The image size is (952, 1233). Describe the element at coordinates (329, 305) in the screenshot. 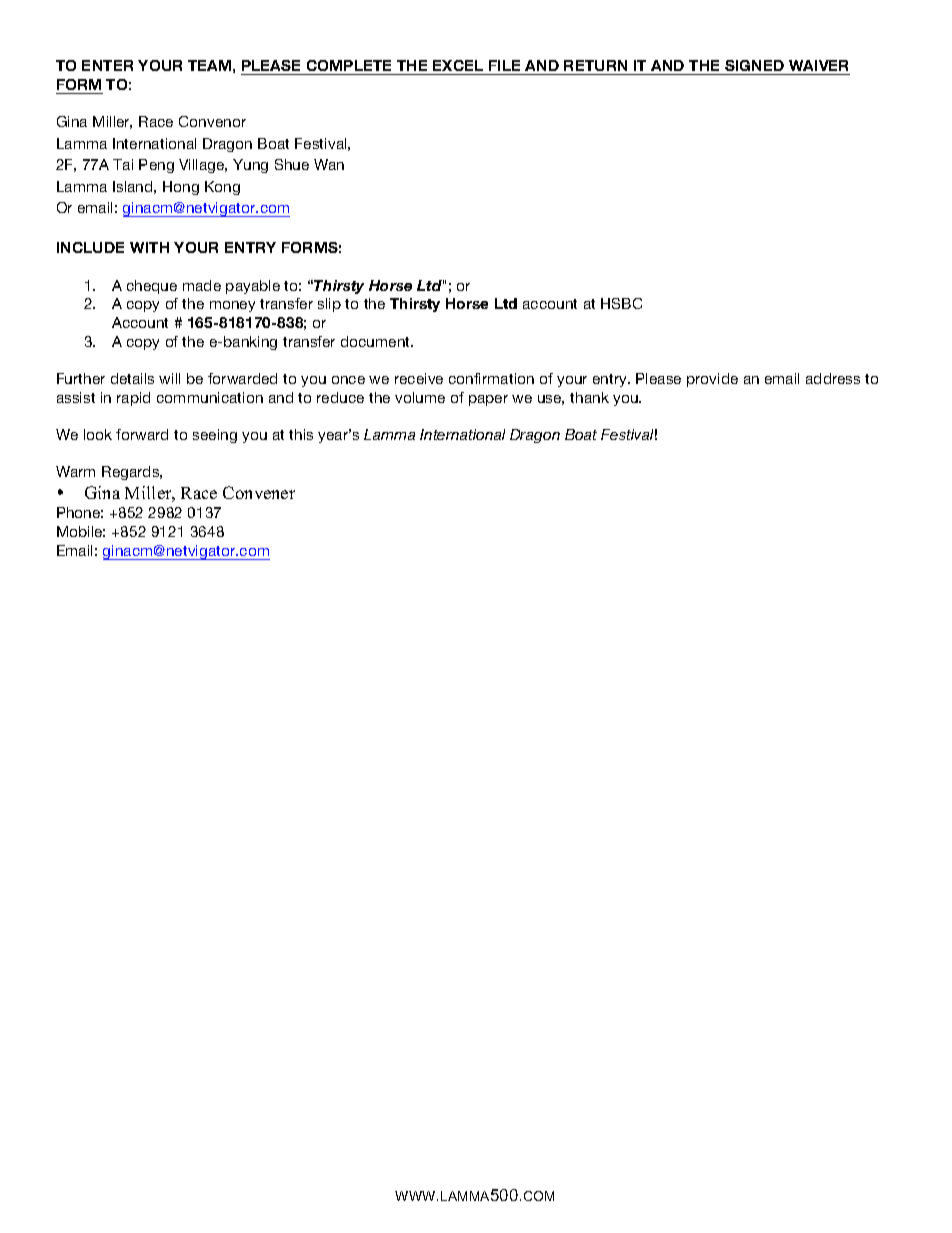

I see `slip` at that location.
